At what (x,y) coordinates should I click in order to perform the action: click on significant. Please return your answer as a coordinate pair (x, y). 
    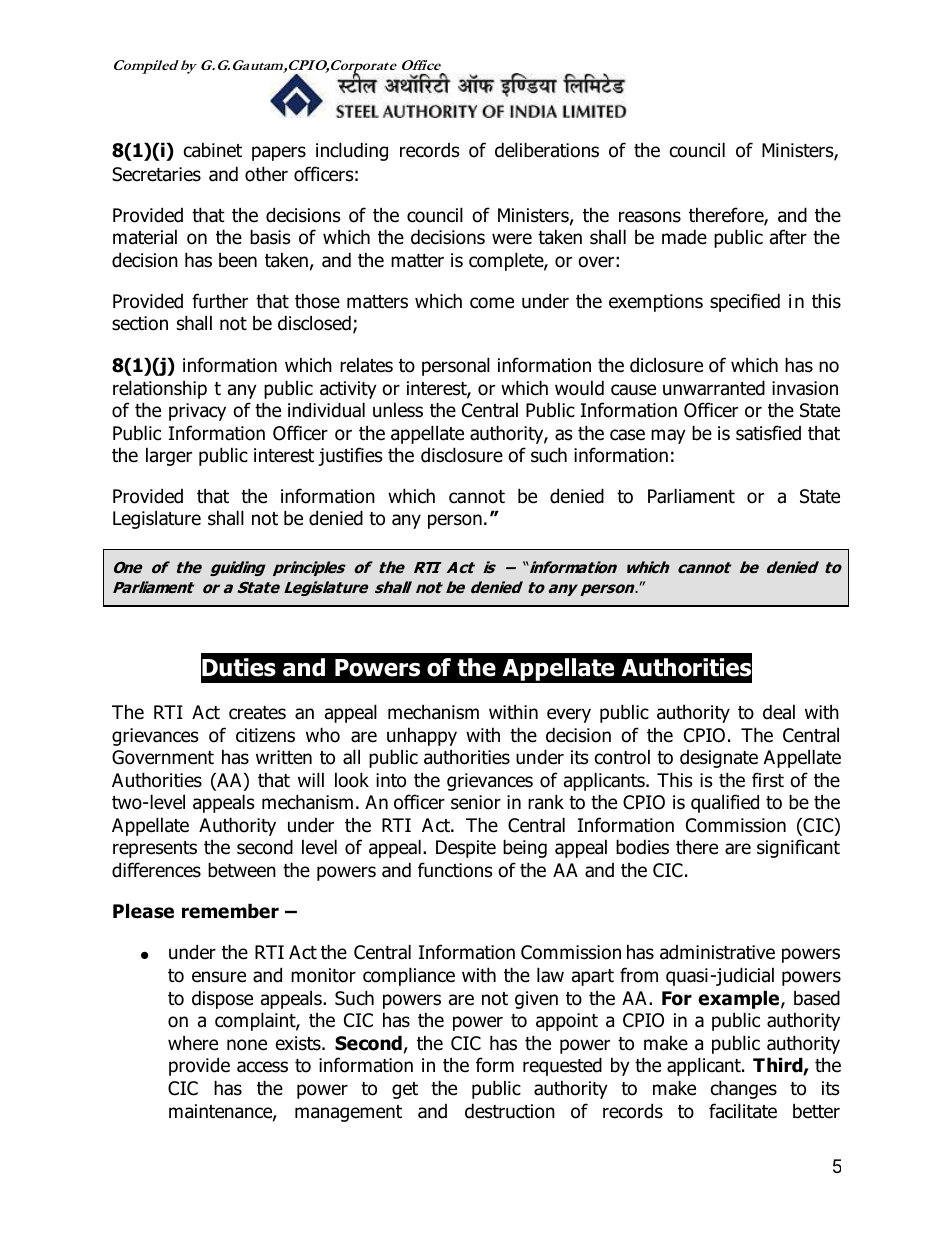
    Looking at the image, I should click on (798, 848).
